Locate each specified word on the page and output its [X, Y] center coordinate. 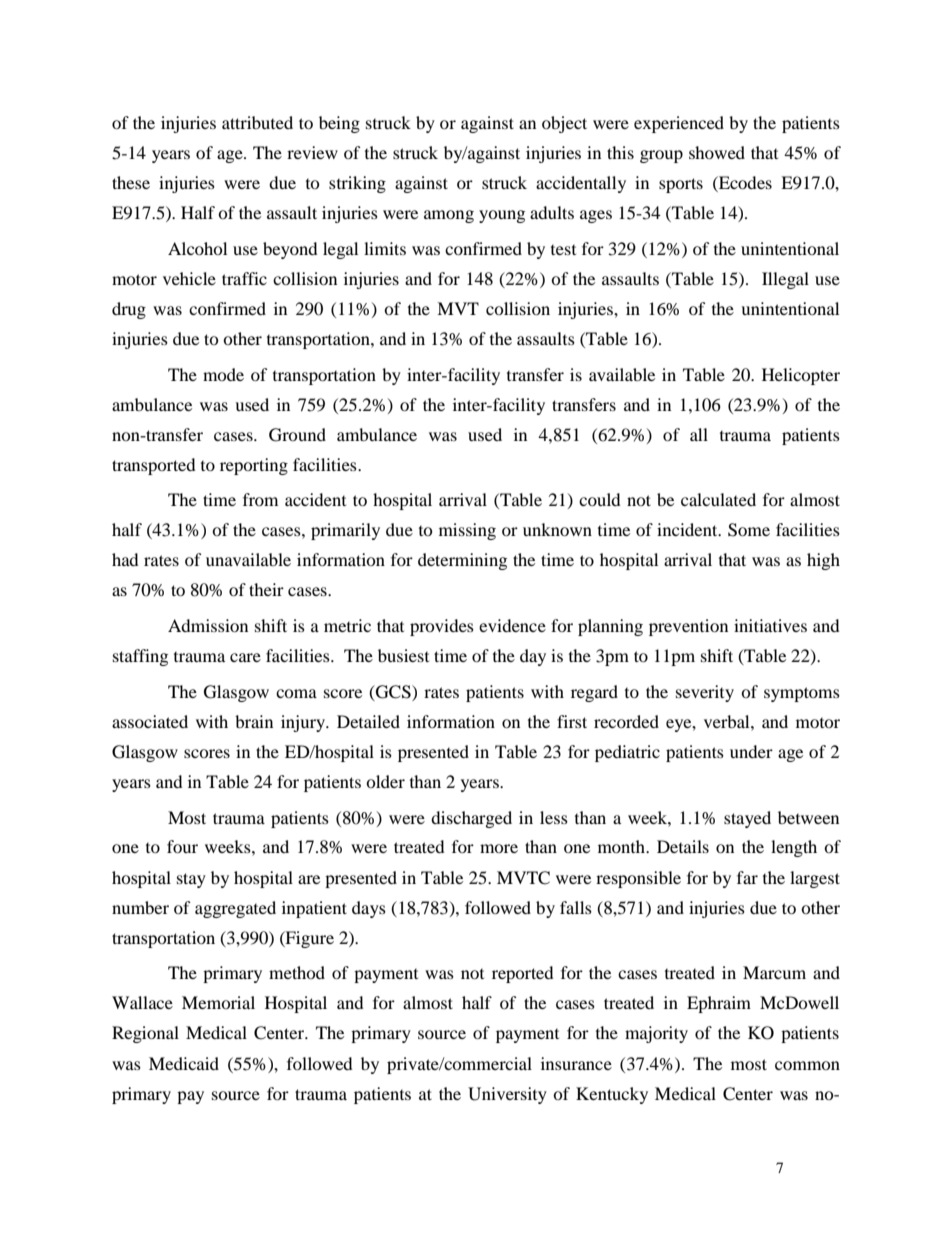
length [794, 848]
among [449, 216]
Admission [208, 625]
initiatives [770, 625]
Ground [297, 435]
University [507, 1095]
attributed [257, 122]
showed [717, 152]
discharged [471, 819]
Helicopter [801, 376]
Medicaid [184, 1063]
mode [223, 374]
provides [442, 627]
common [807, 1065]
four [182, 846]
